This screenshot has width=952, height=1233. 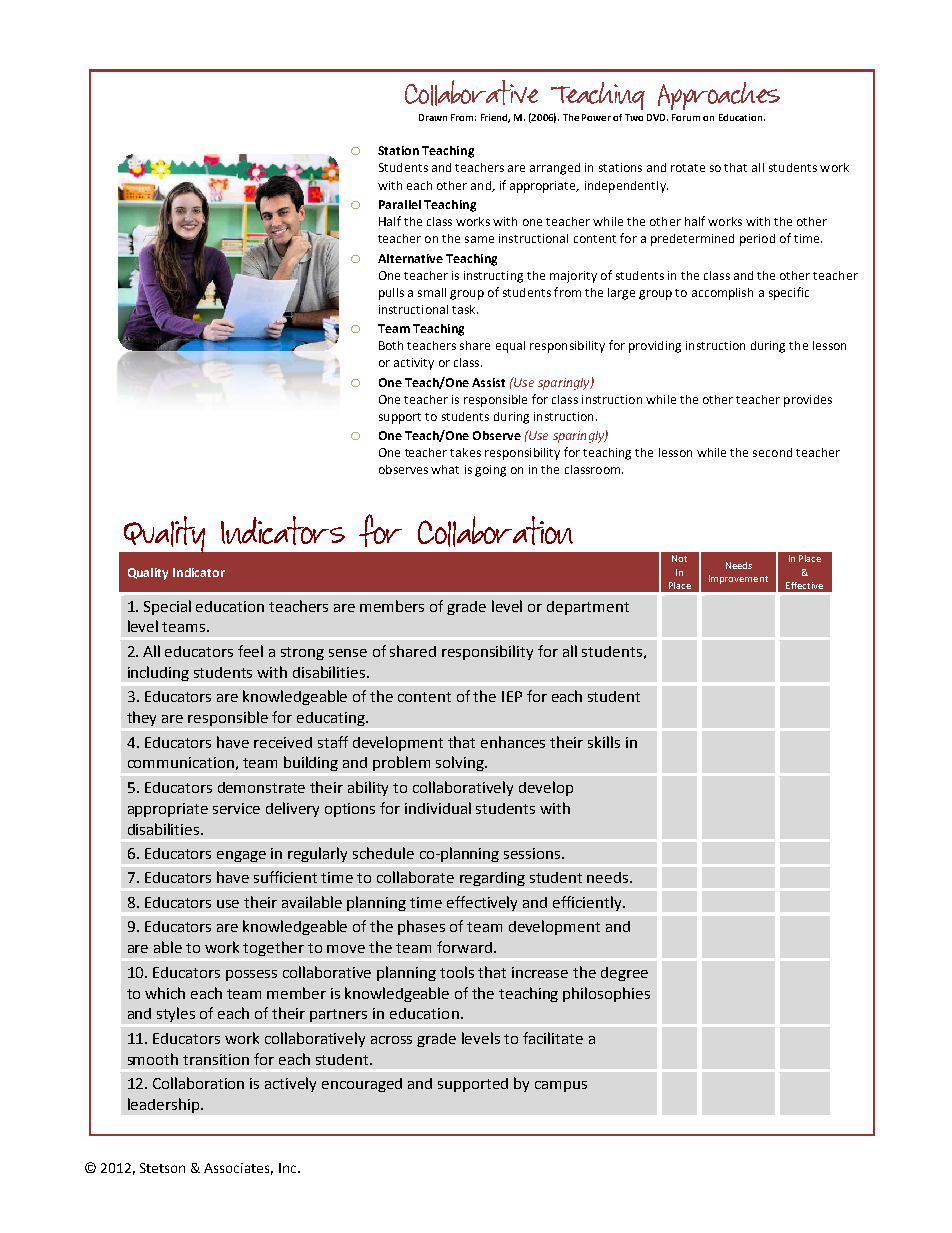 I want to click on Drawn, so click(x=433, y=117).
